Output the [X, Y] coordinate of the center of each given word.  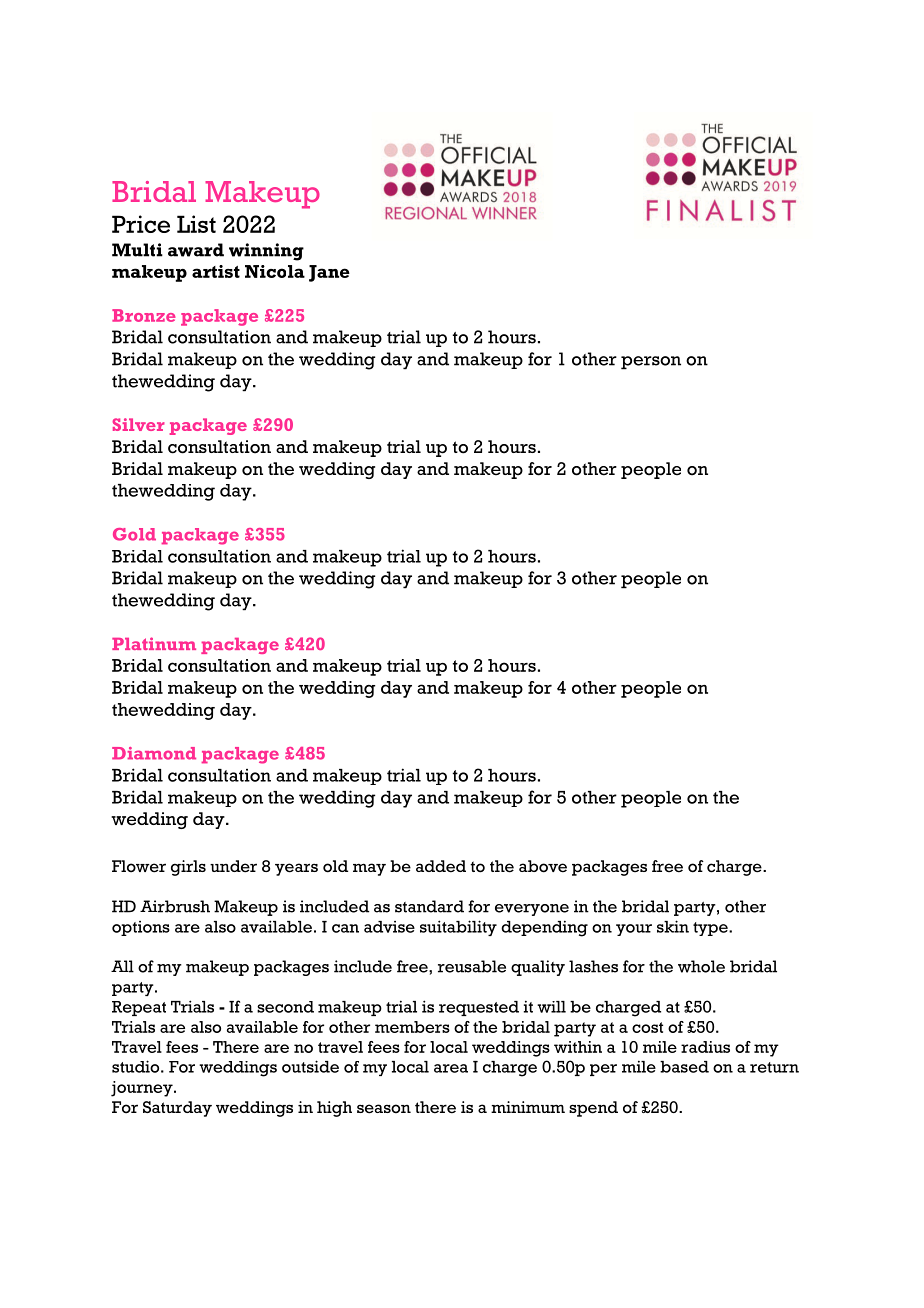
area [451, 1068]
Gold [134, 534]
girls [188, 868]
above [543, 866]
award [196, 250]
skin [673, 926]
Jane [329, 273]
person [651, 363]
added [441, 866]
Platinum [154, 643]
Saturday [177, 1109]
